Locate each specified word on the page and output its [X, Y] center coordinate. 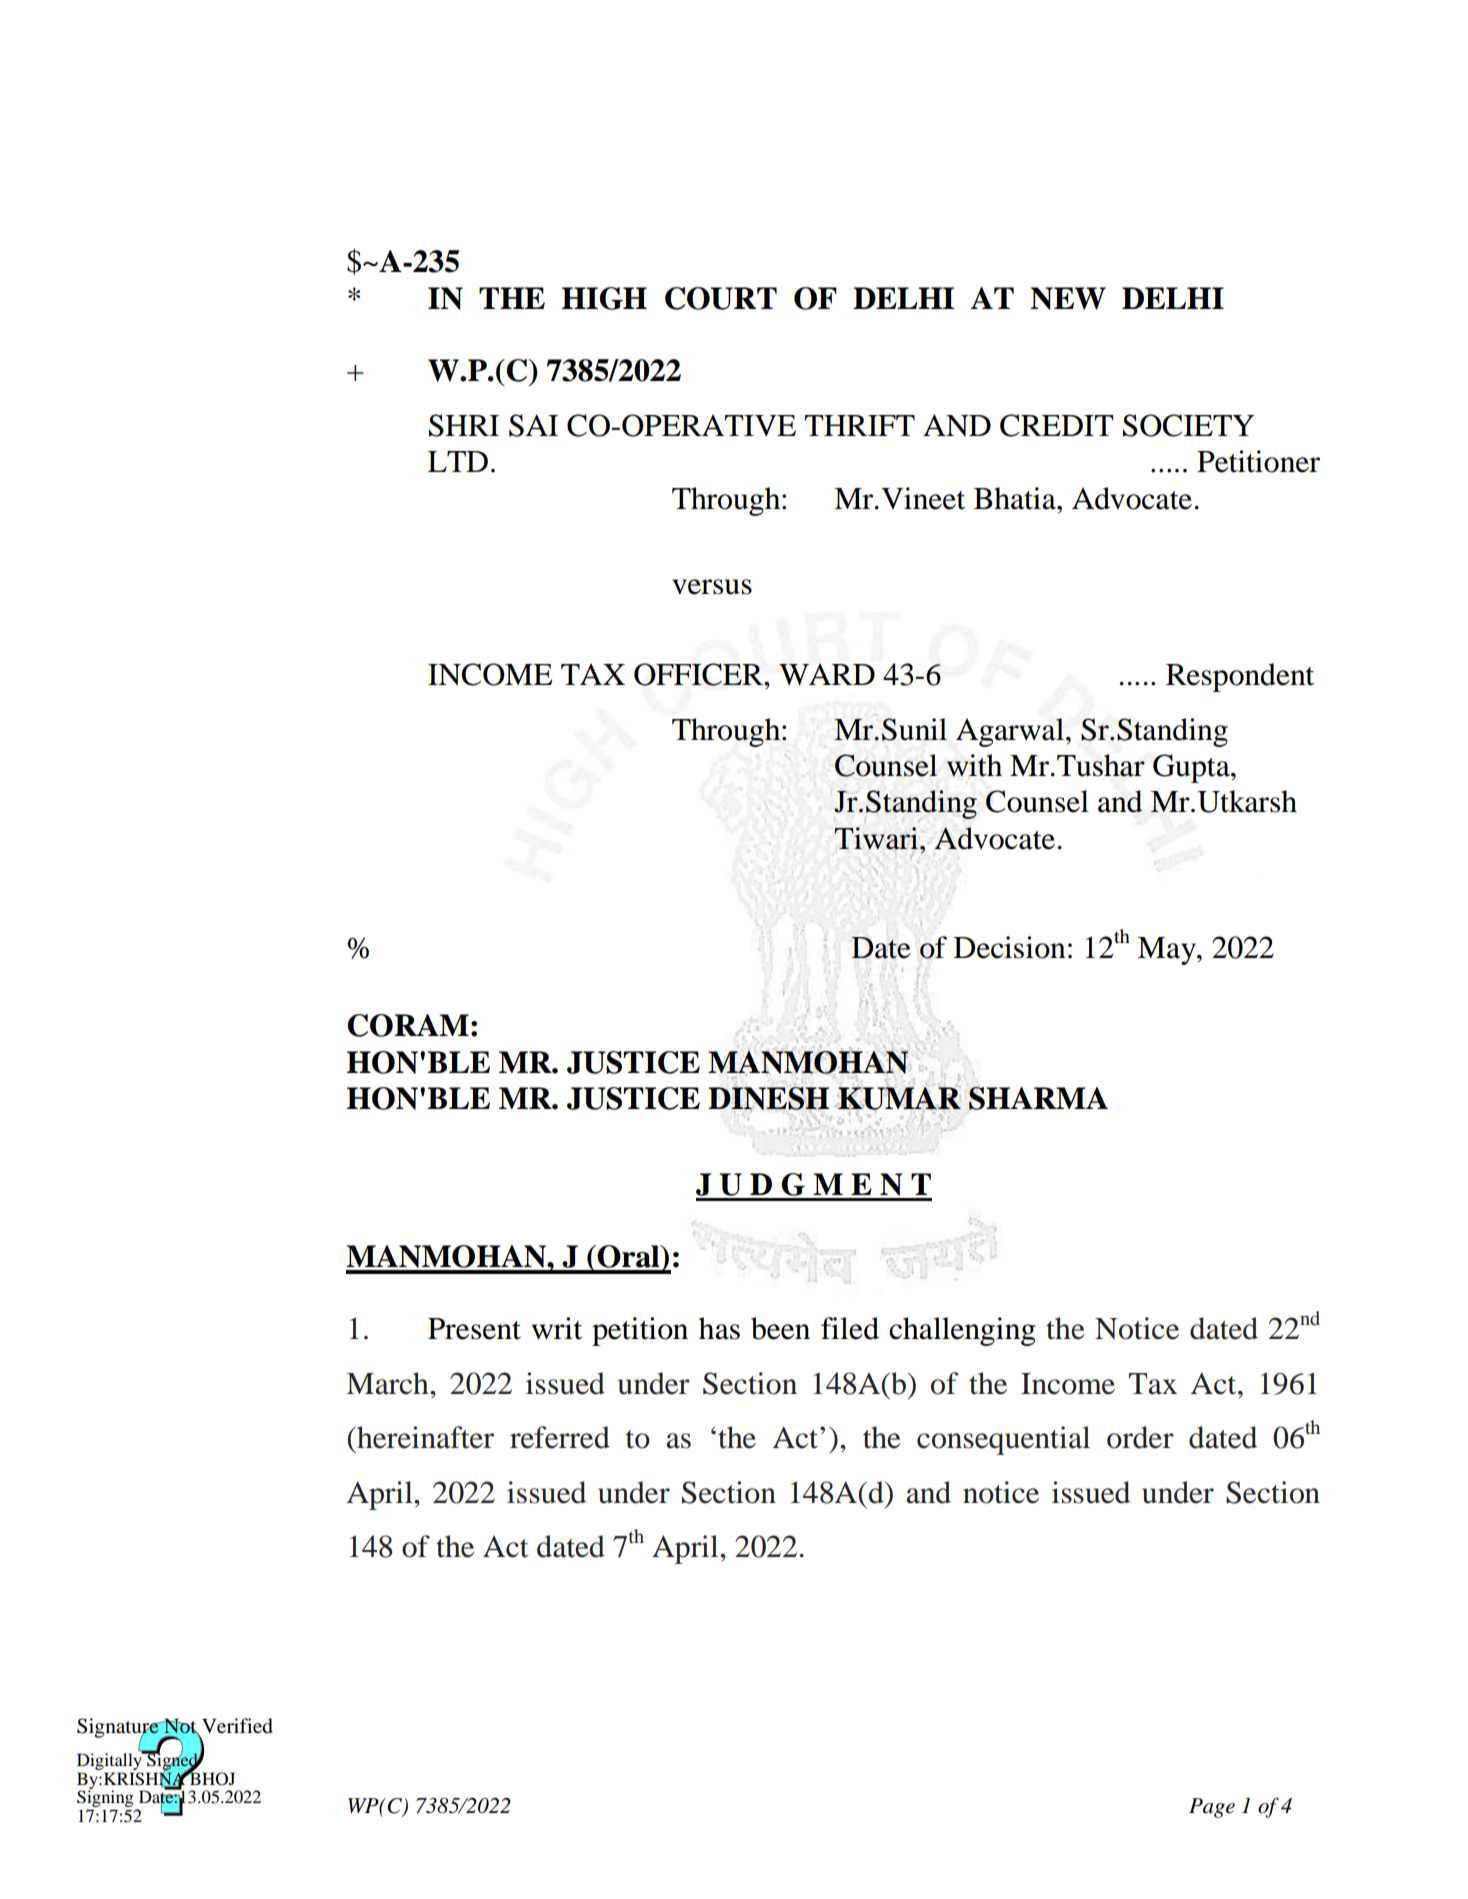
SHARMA [1038, 1098]
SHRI [464, 425]
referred [560, 1437]
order [1140, 1437]
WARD [827, 675]
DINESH [768, 1099]
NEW [1068, 298]
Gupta [1192, 768]
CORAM [408, 1025]
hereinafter [424, 1437]
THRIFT [859, 425]
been [780, 1328]
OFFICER [700, 674]
